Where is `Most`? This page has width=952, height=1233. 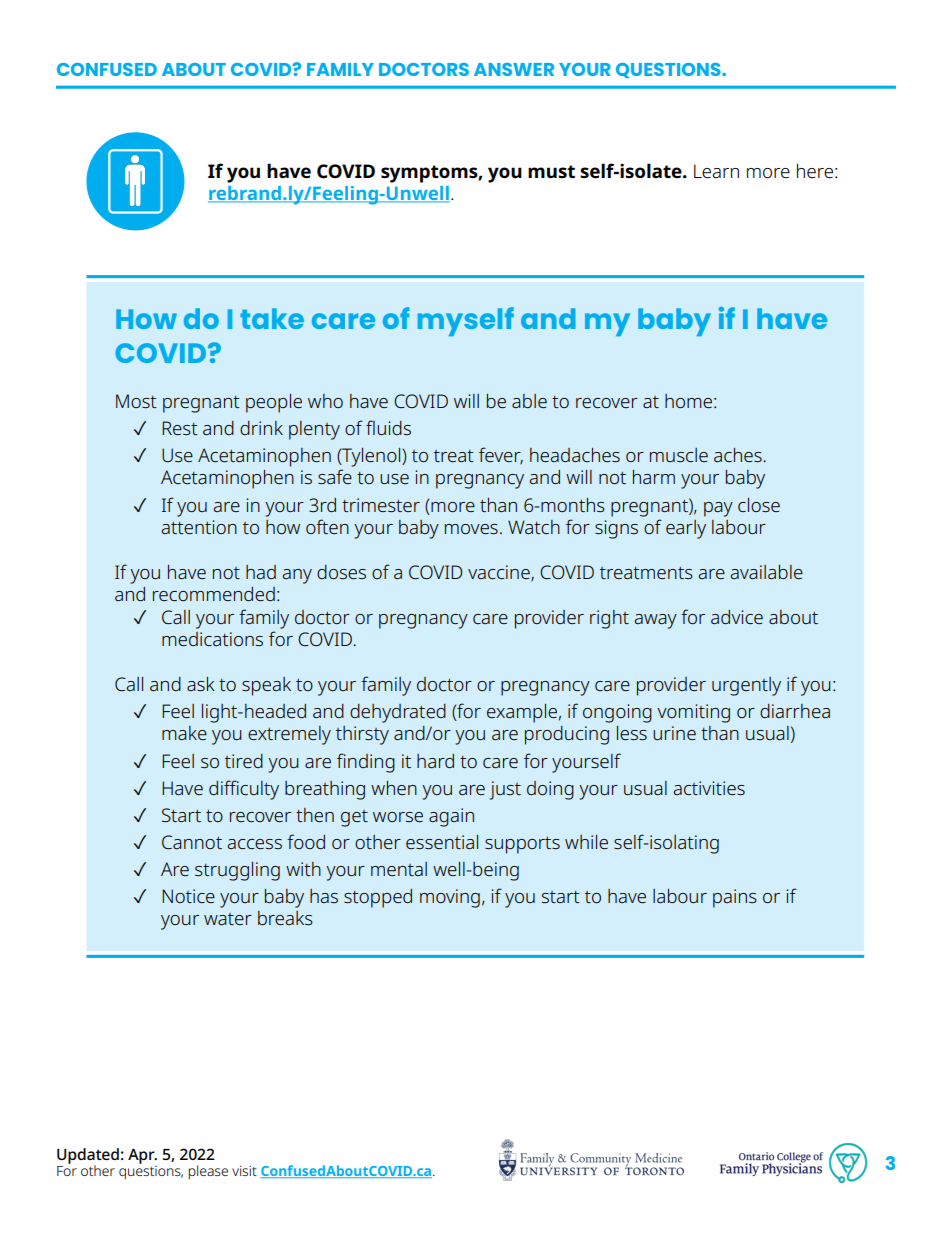
Most is located at coordinates (136, 401).
